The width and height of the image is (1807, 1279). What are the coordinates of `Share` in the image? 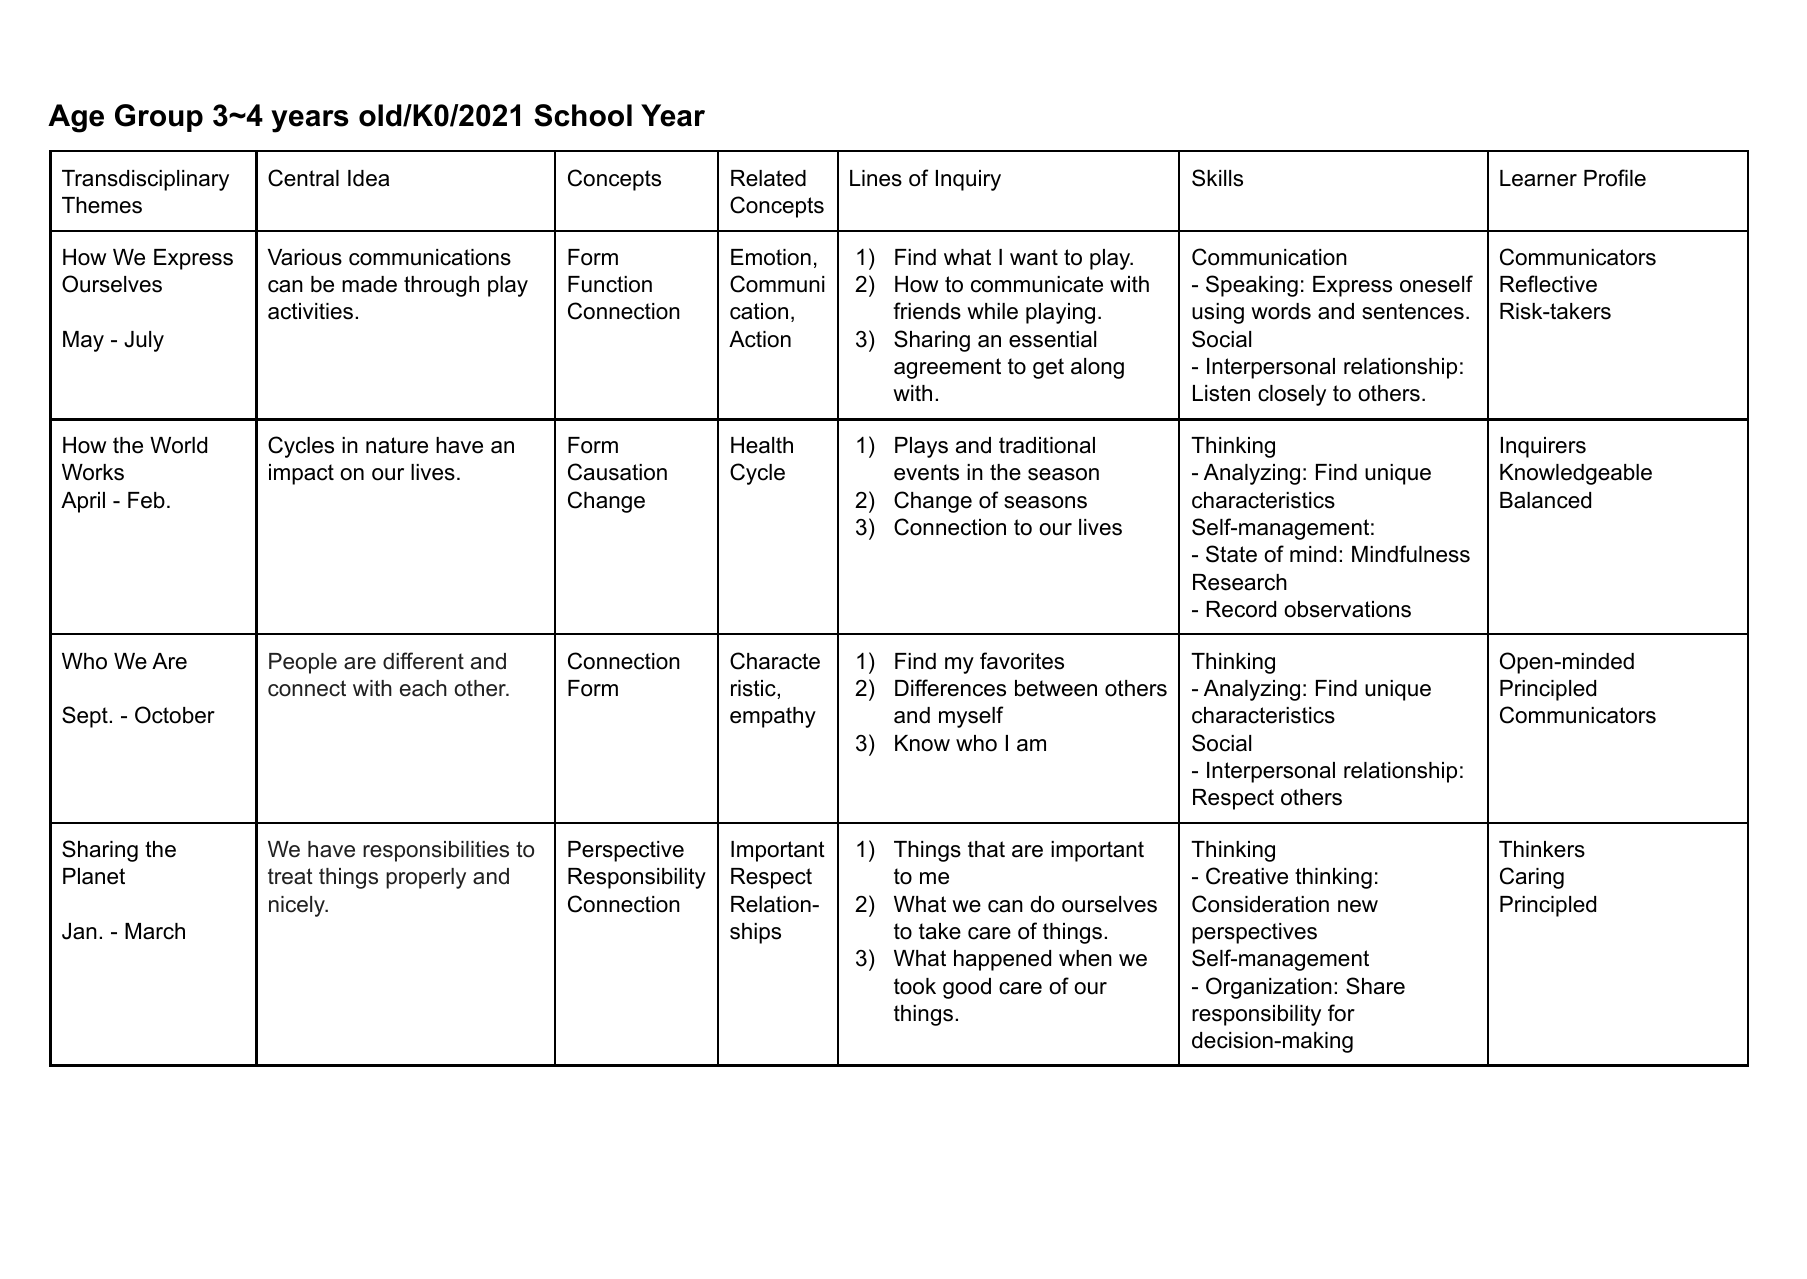 It's located at (1375, 986).
